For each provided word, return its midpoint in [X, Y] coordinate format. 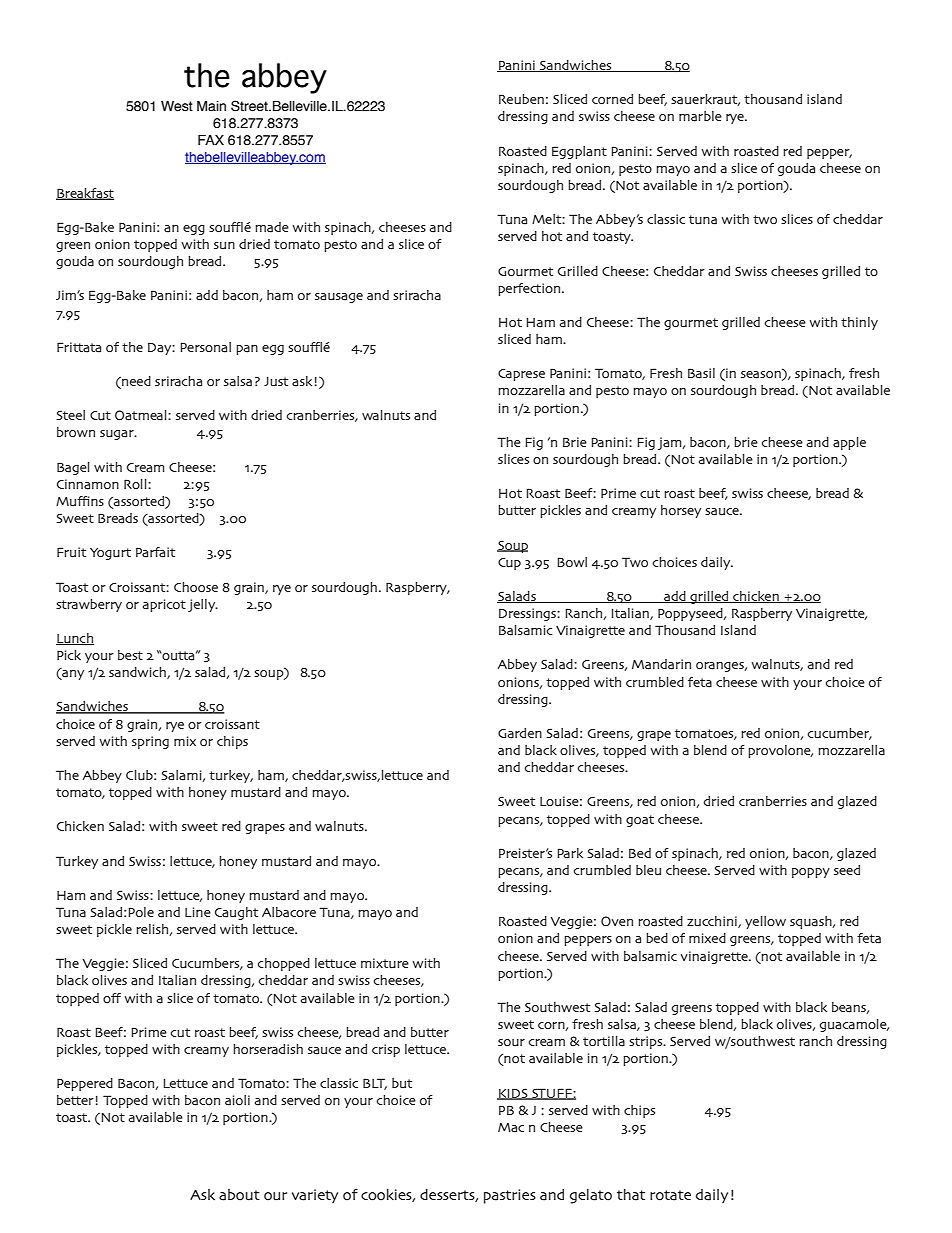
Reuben [521, 99]
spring [150, 742]
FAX [211, 140]
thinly [859, 323]
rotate [670, 1195]
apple [849, 443]
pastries [510, 1196]
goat [640, 821]
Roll [136, 484]
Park [570, 853]
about [239, 1195]
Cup [509, 564]
